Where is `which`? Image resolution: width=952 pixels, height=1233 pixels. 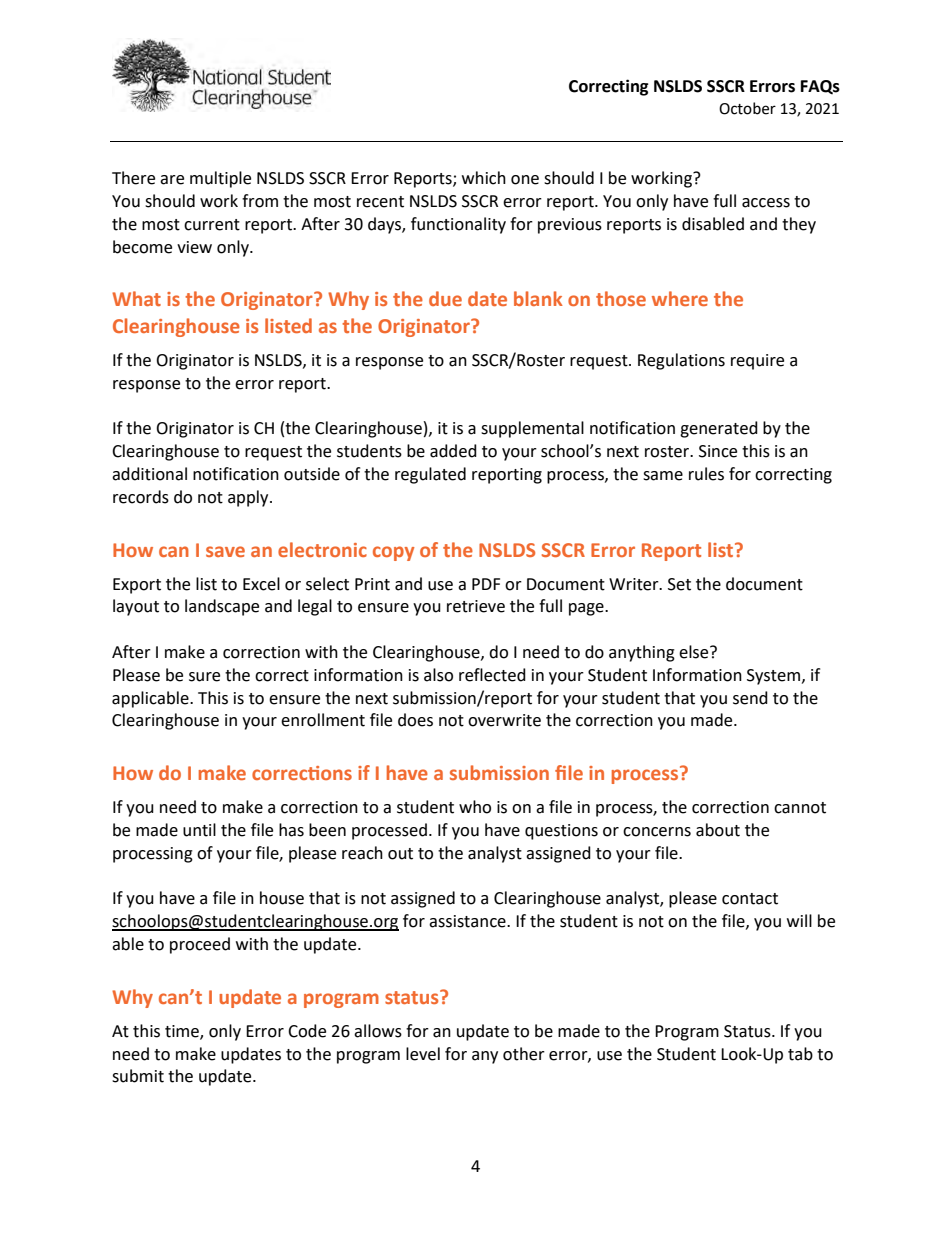
which is located at coordinates (484, 178).
